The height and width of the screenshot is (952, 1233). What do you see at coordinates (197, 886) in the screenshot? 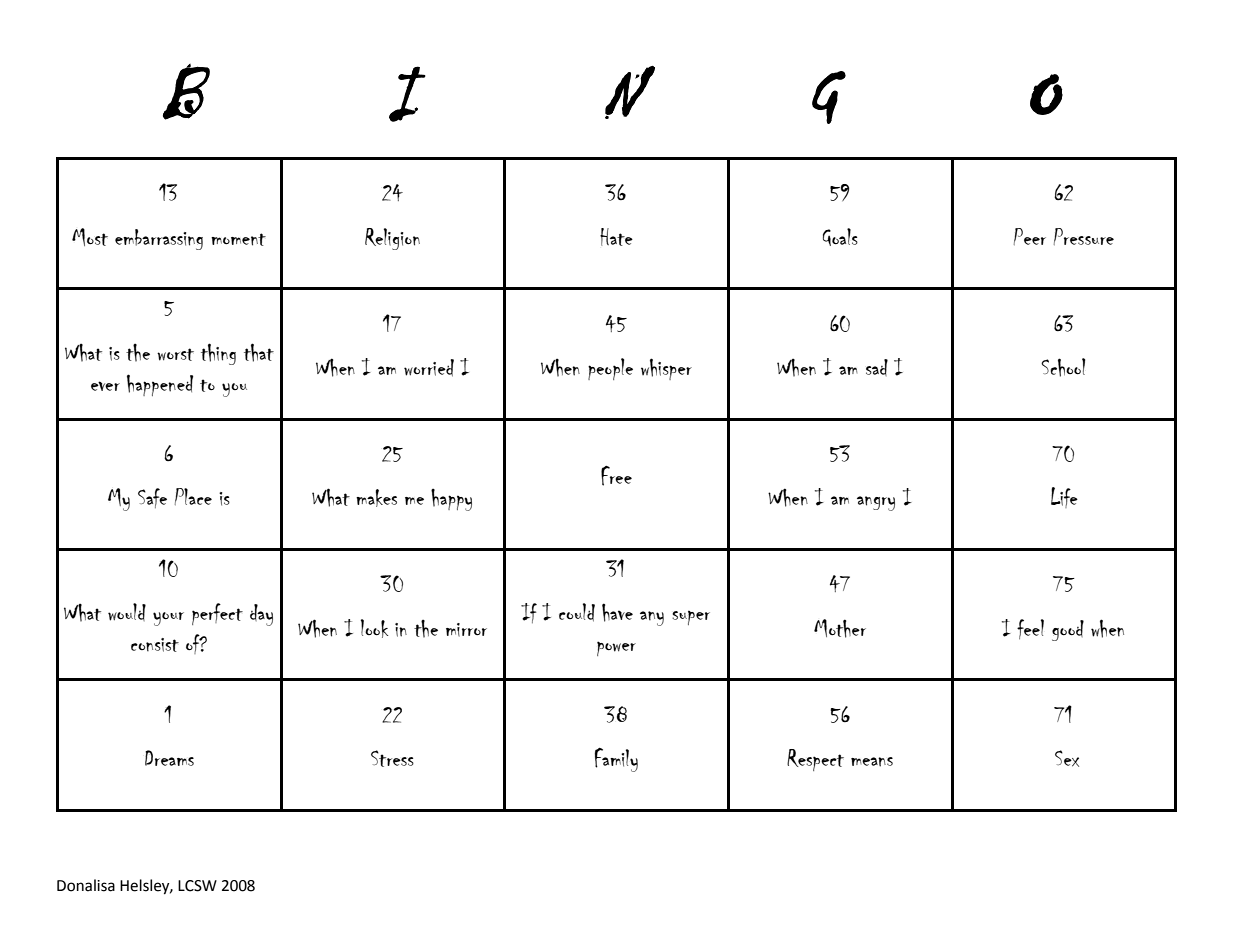
I see `LCSW` at bounding box center [197, 886].
